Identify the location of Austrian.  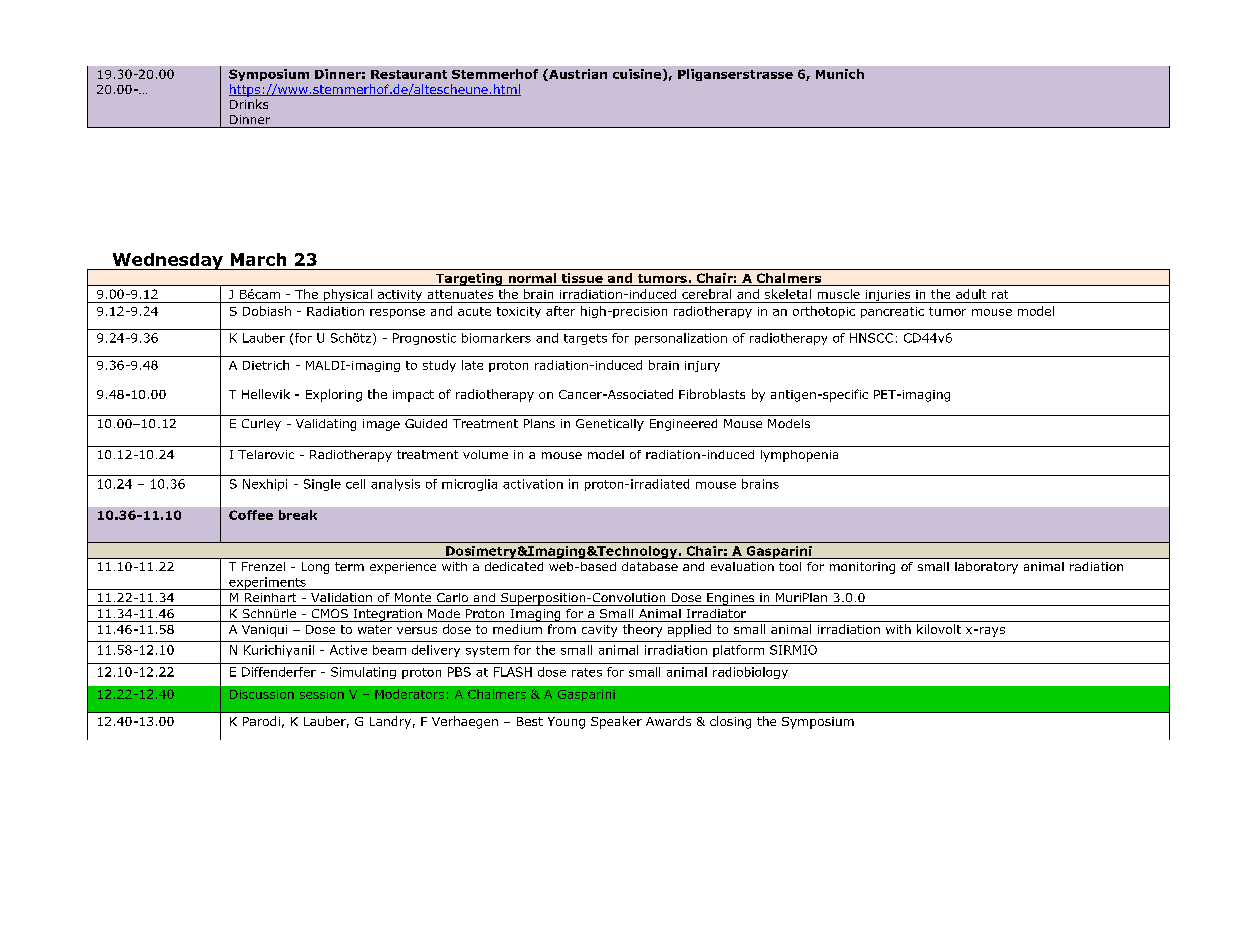
(577, 75).
